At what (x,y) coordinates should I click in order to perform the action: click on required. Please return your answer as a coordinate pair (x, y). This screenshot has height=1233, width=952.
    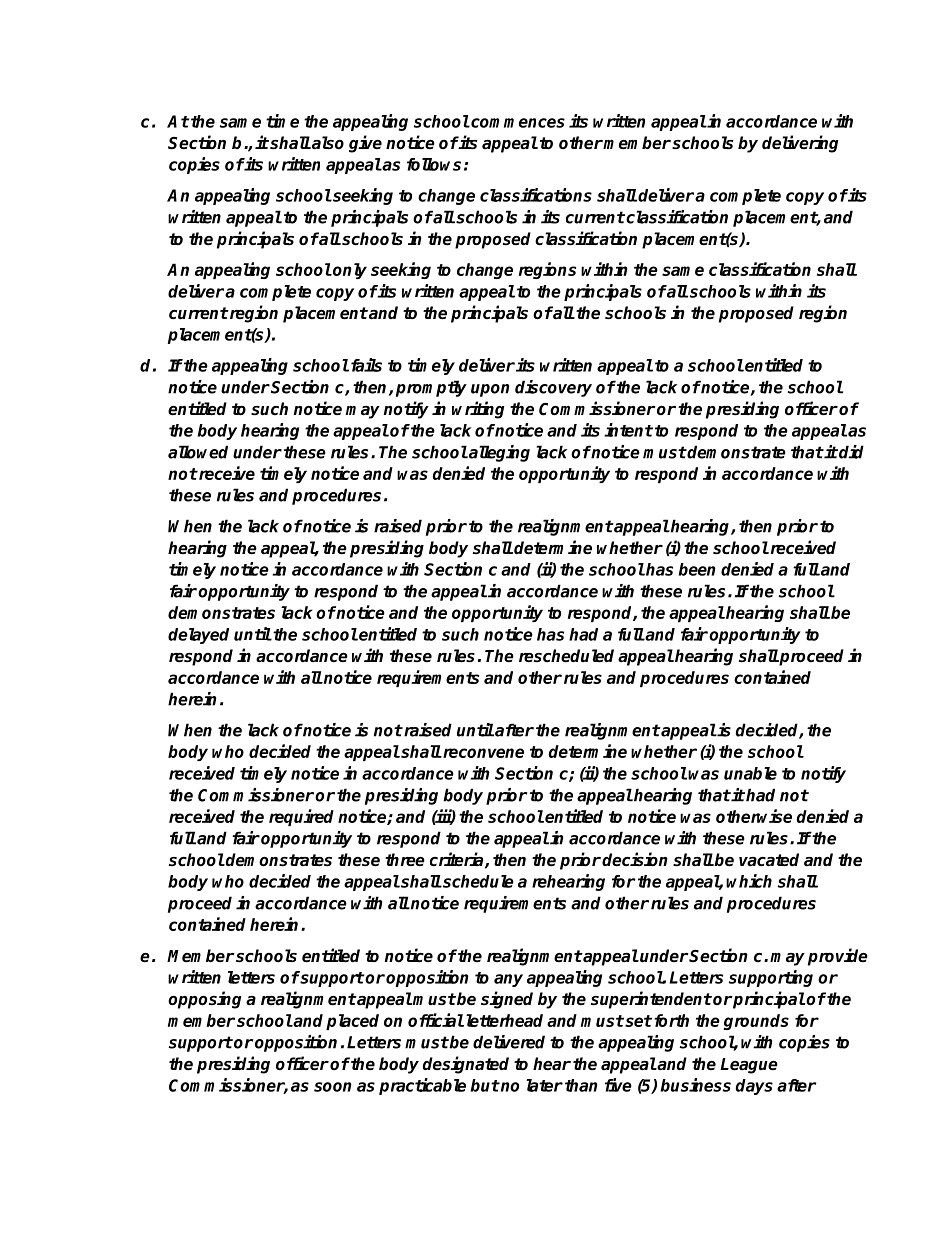
    Looking at the image, I should click on (301, 817).
